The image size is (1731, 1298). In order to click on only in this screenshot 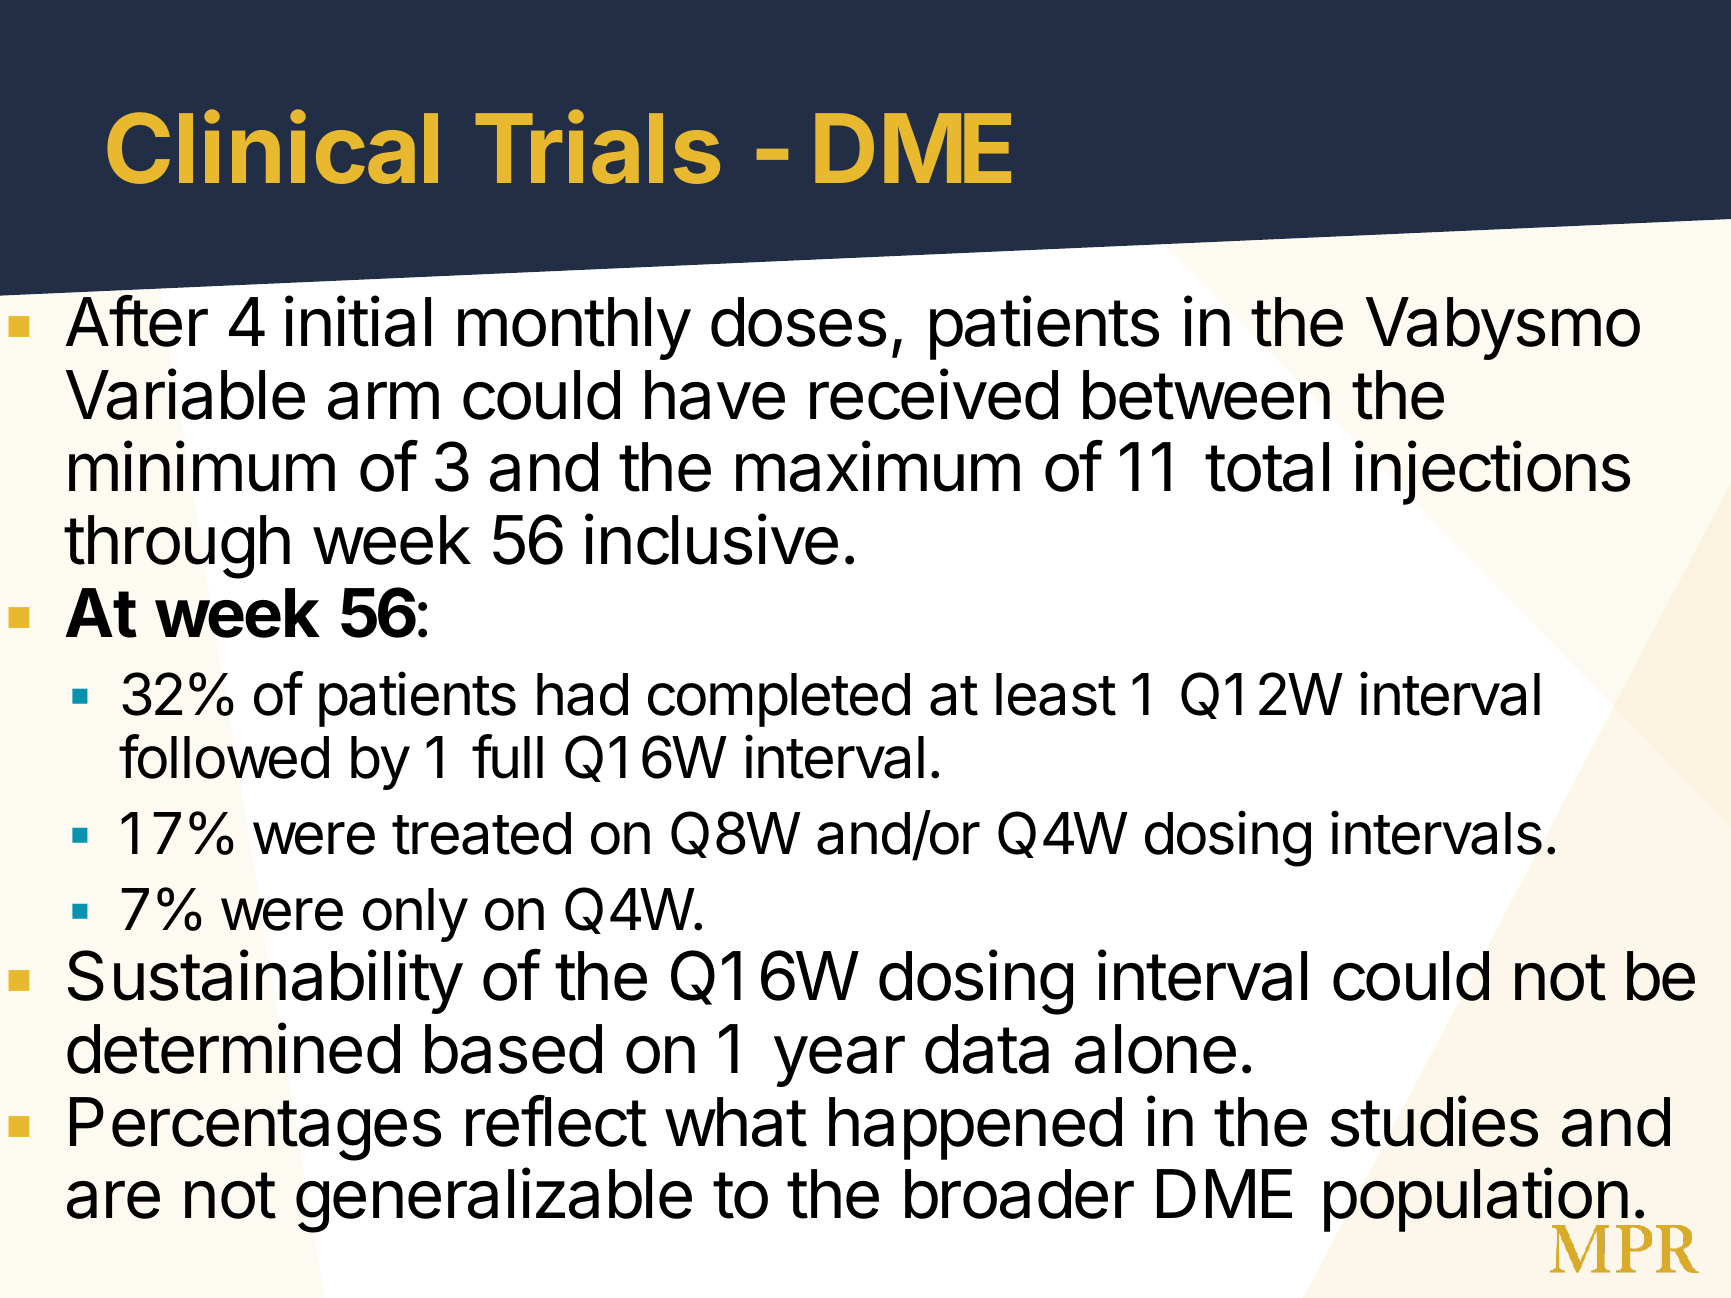, I will do `click(415, 915)`.
